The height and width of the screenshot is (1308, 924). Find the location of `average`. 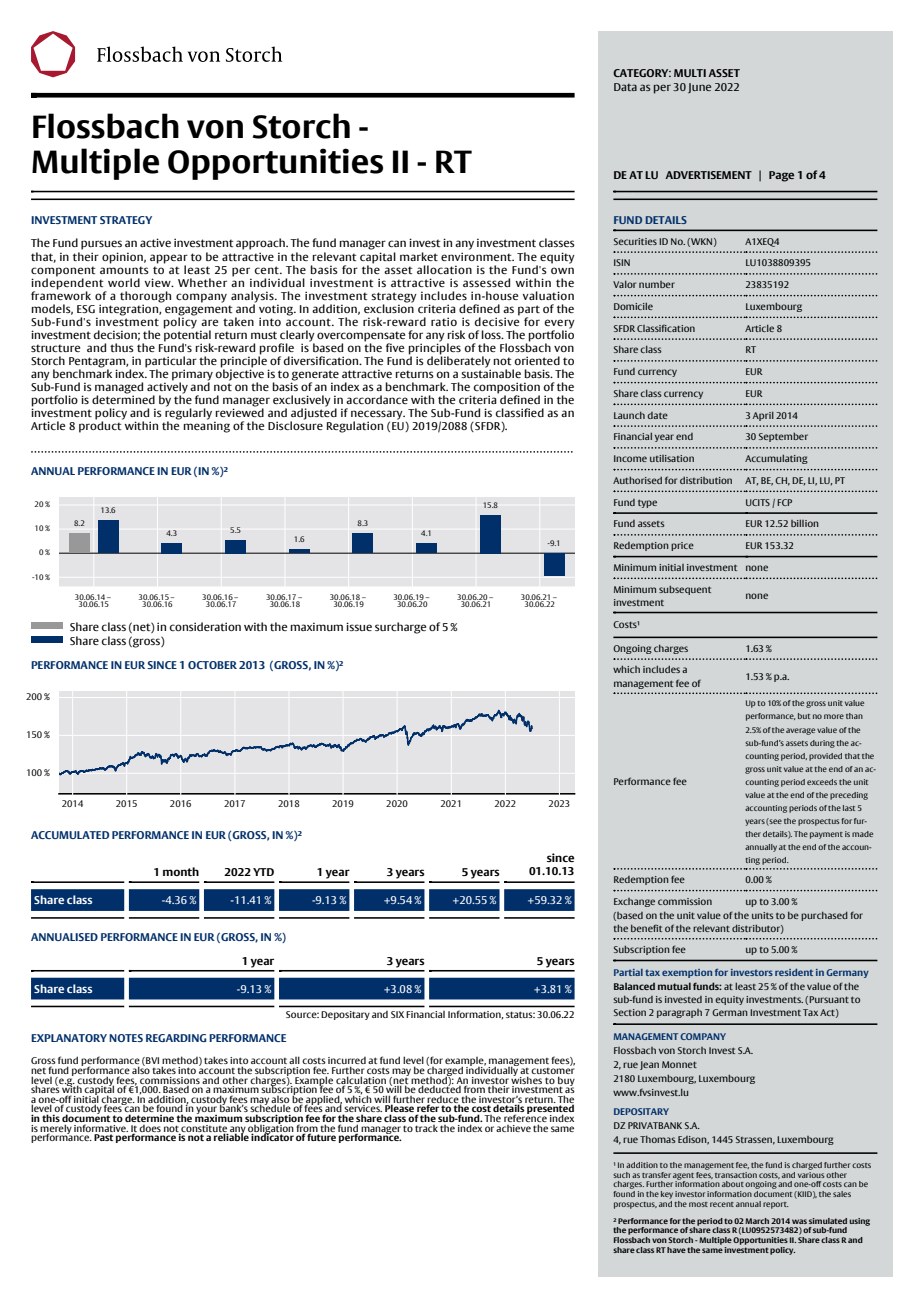

average is located at coordinates (800, 731).
